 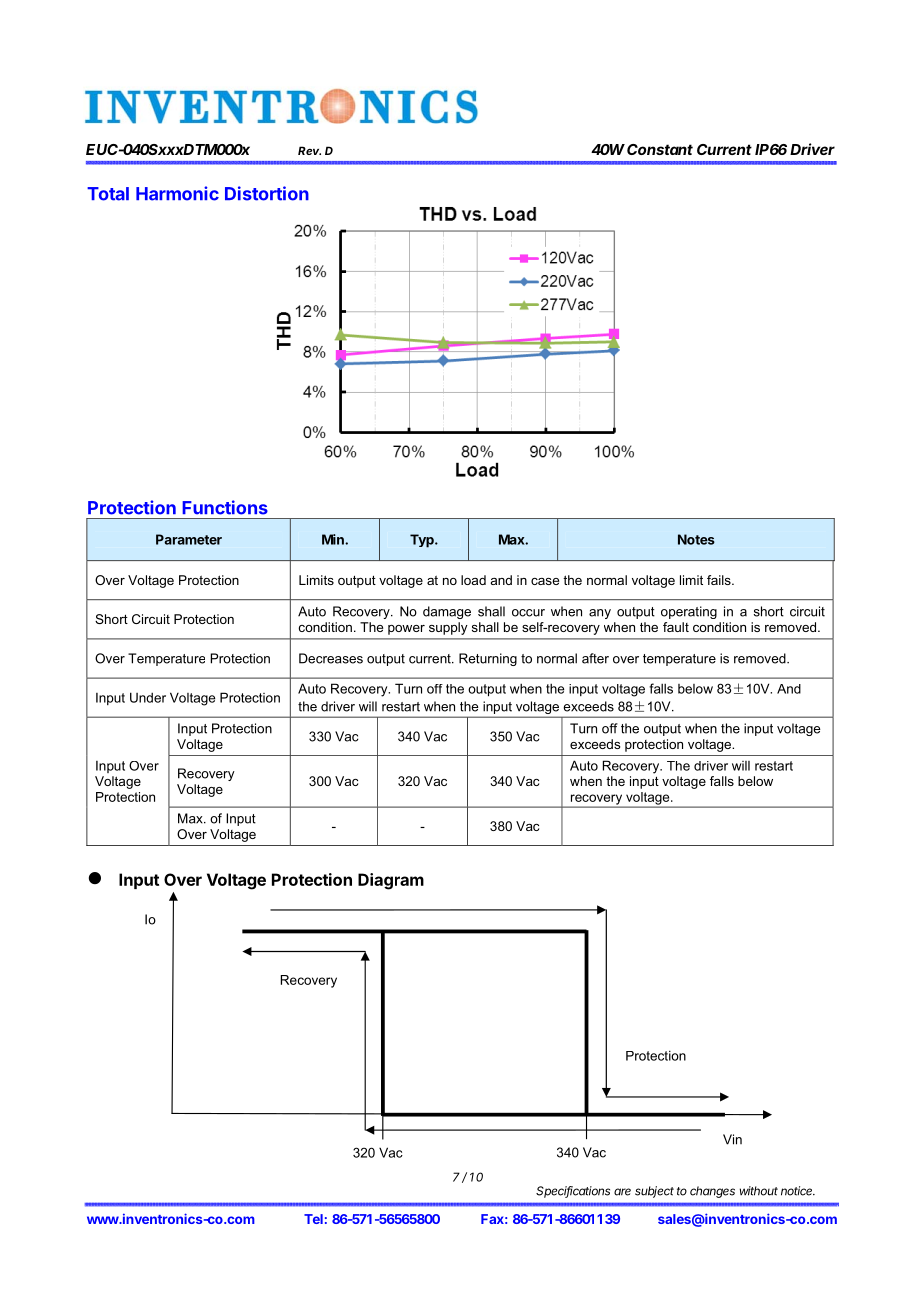 I want to click on Harmonic, so click(x=177, y=193).
